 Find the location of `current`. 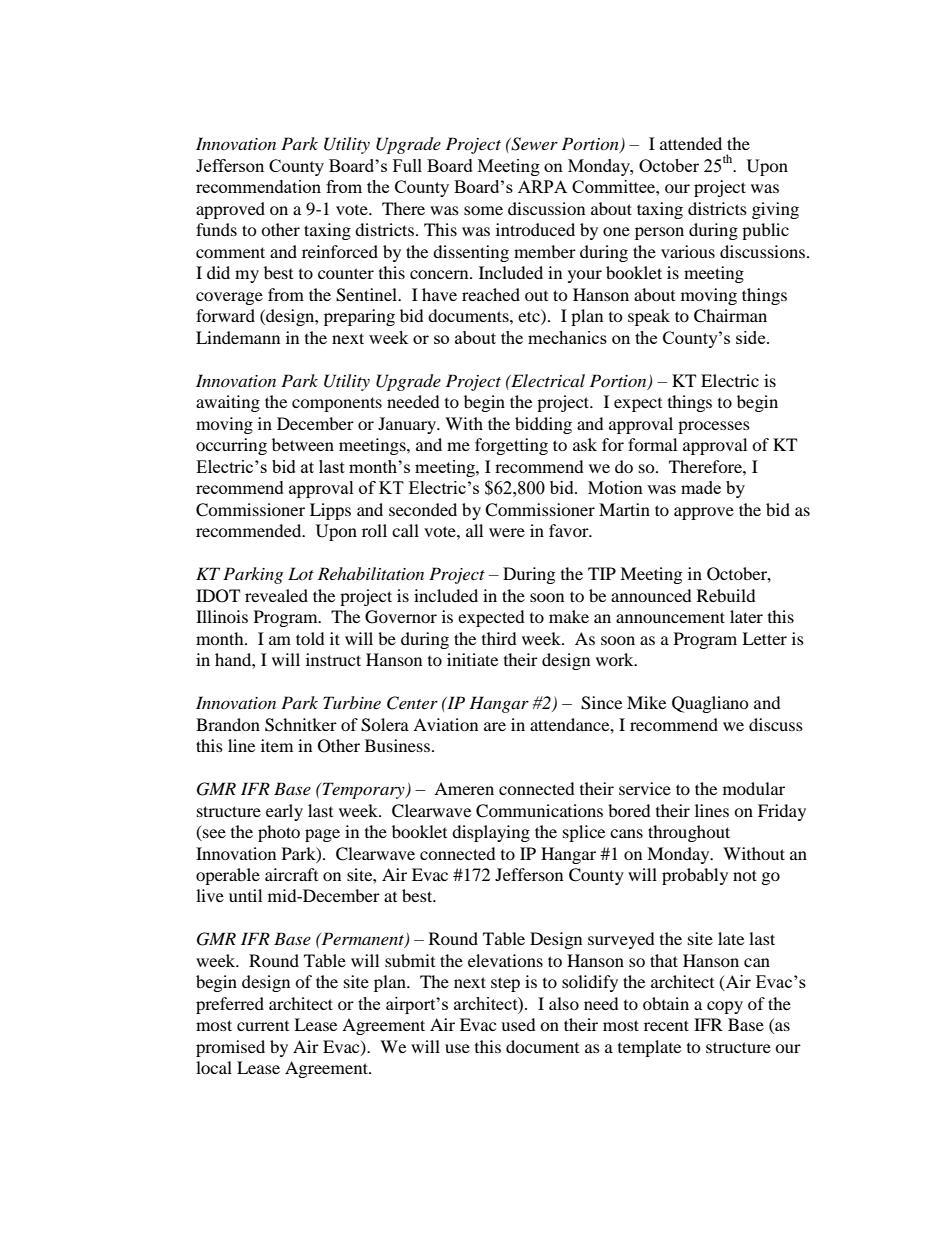

current is located at coordinates (263, 1026).
